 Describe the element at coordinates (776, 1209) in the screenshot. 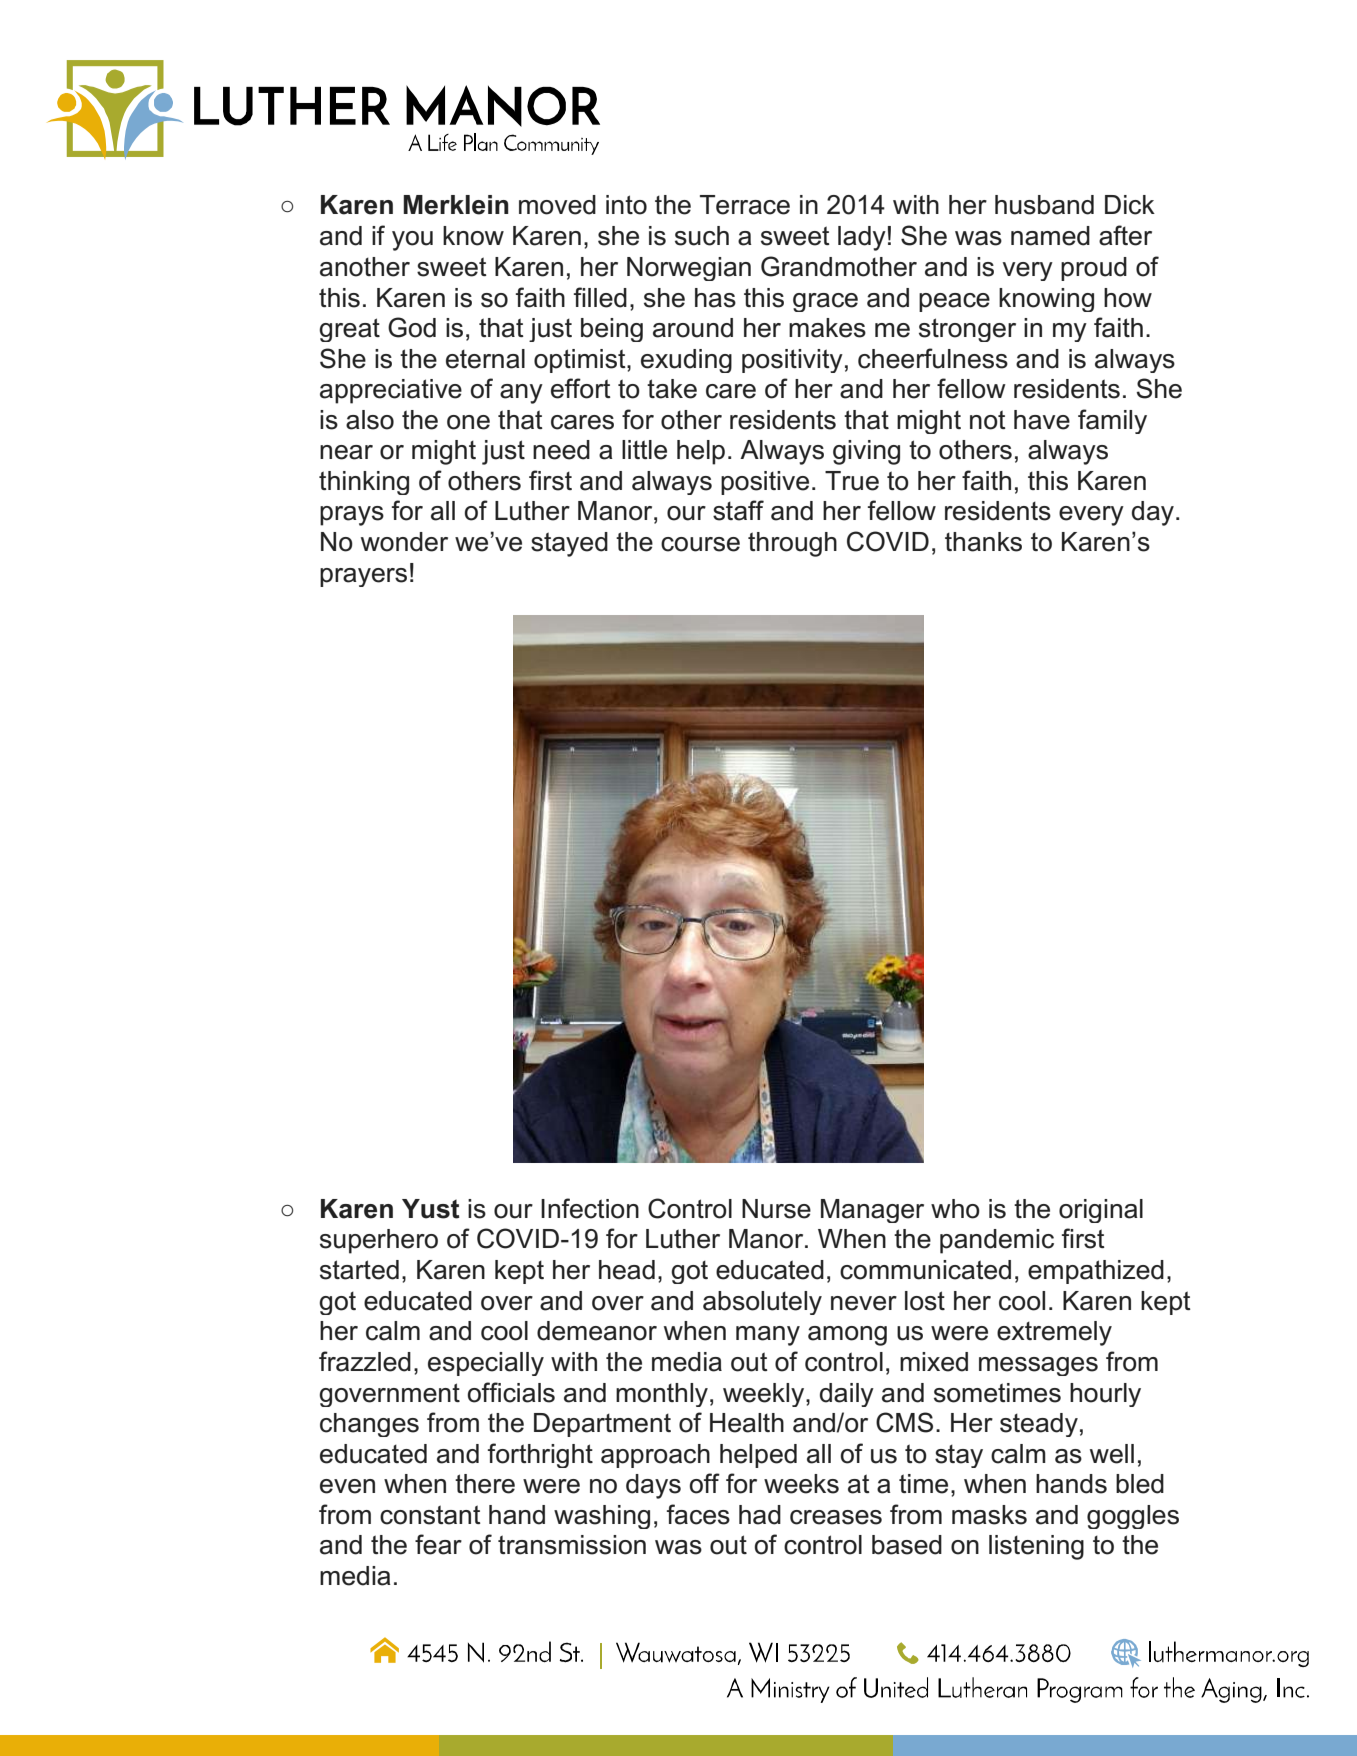

I see `Nurse` at that location.
